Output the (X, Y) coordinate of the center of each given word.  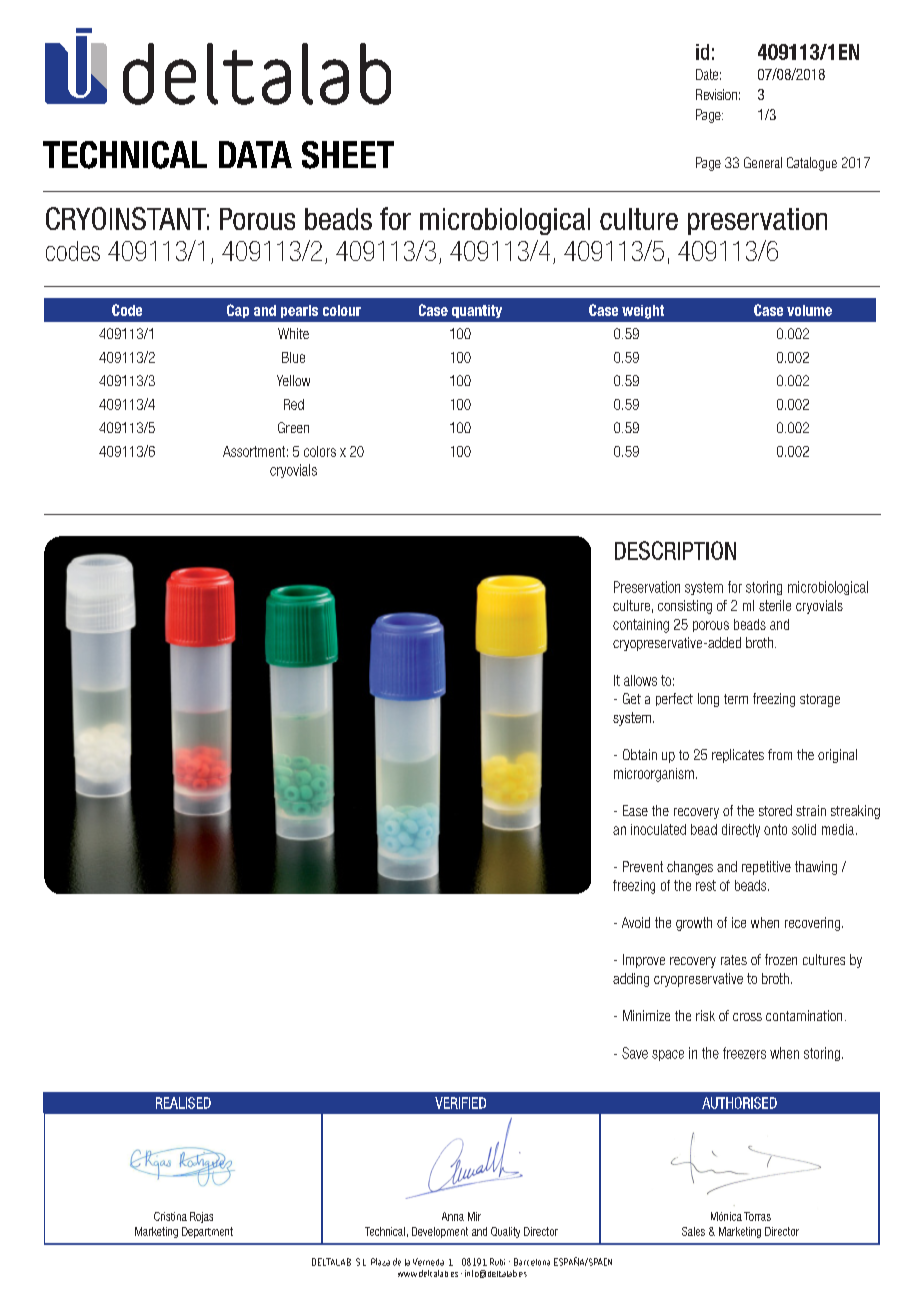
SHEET (348, 155)
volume (809, 310)
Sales (693, 1231)
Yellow (293, 380)
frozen (781, 959)
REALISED (183, 1103)
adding (631, 980)
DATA (255, 154)
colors (320, 451)
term (736, 699)
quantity (477, 311)
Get (632, 698)
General (763, 162)
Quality (505, 1232)
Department (207, 1232)
